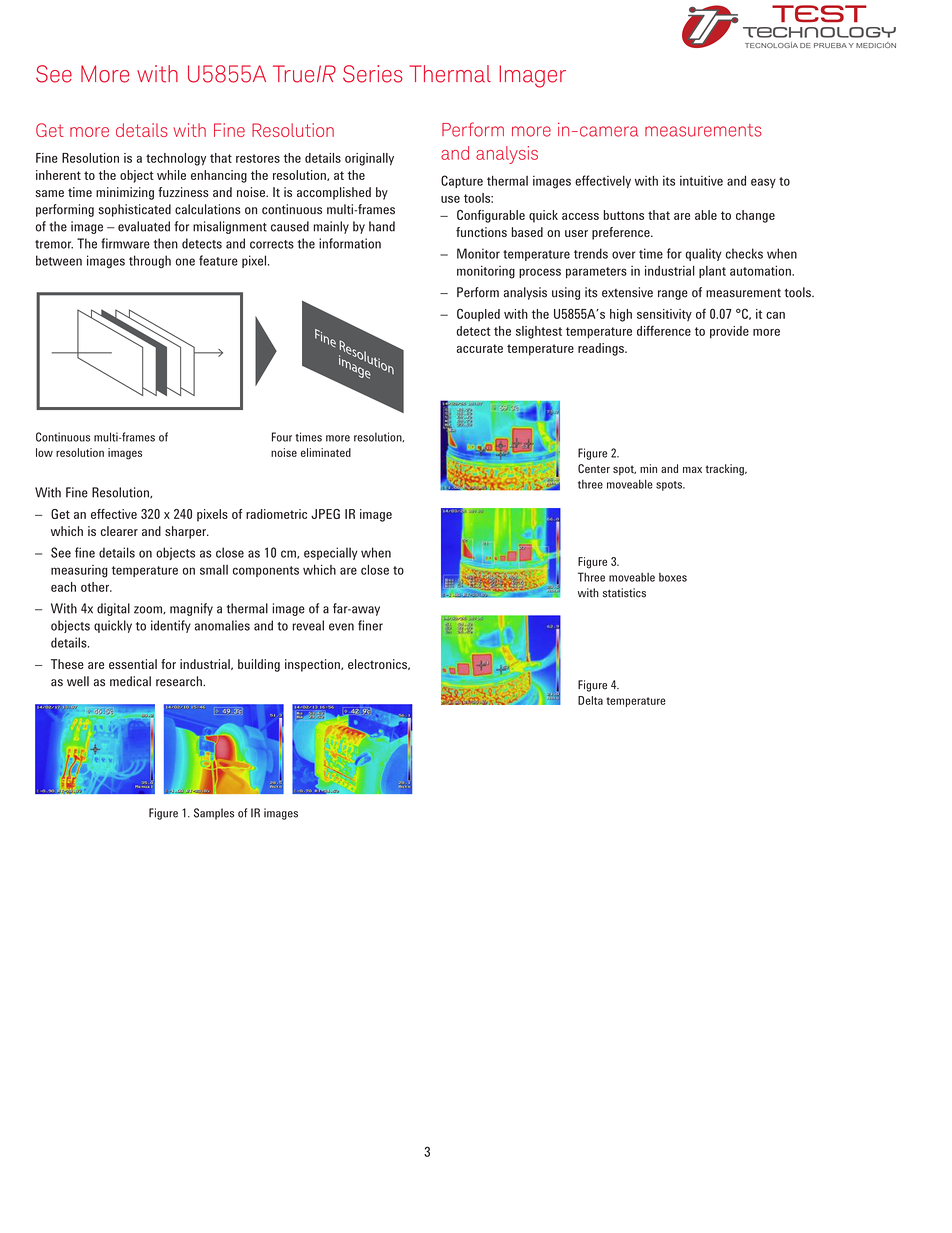 The image size is (952, 1233). What do you see at coordinates (701, 180) in the document?
I see `intuitive` at bounding box center [701, 180].
